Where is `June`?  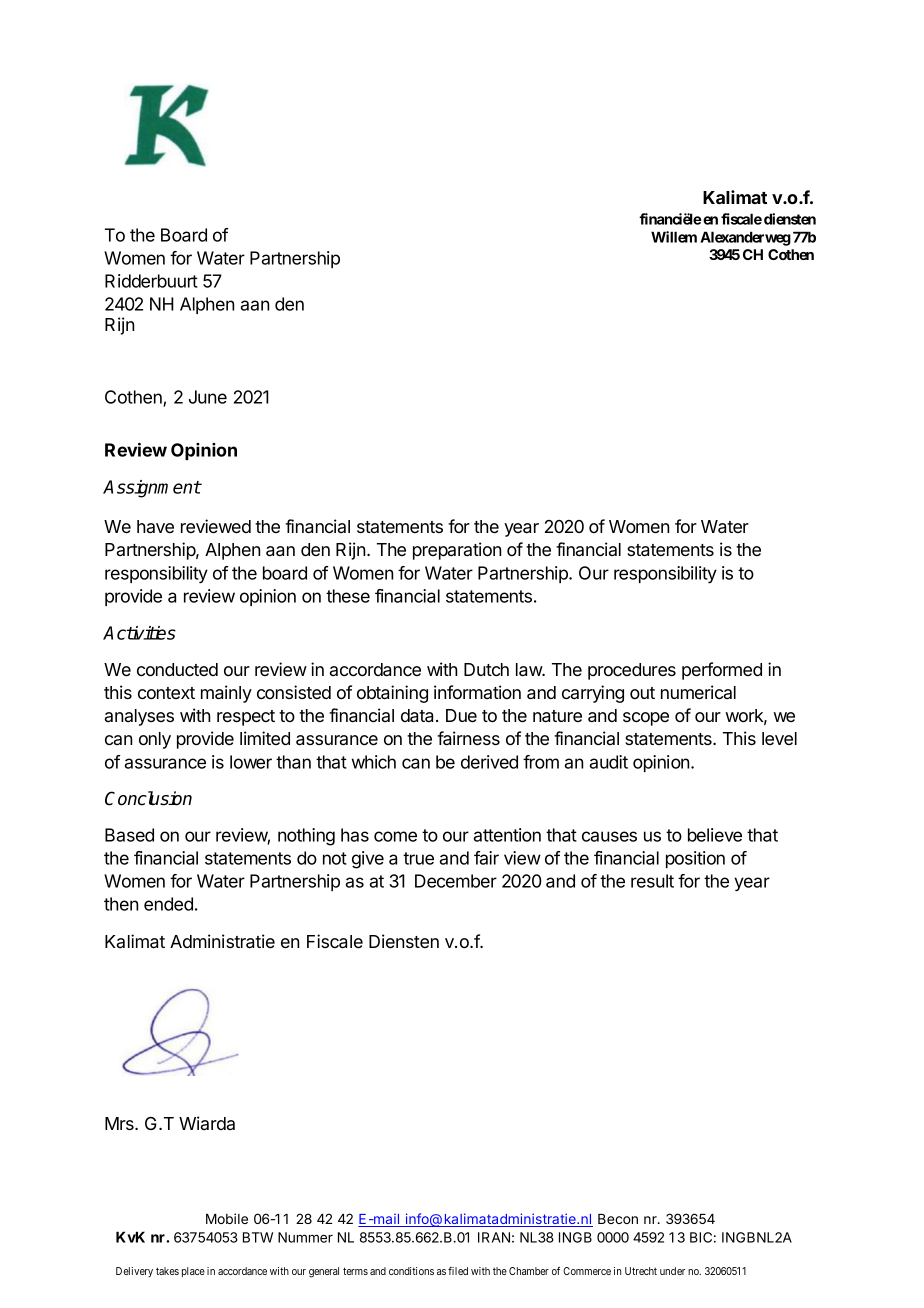 June is located at coordinates (208, 397).
